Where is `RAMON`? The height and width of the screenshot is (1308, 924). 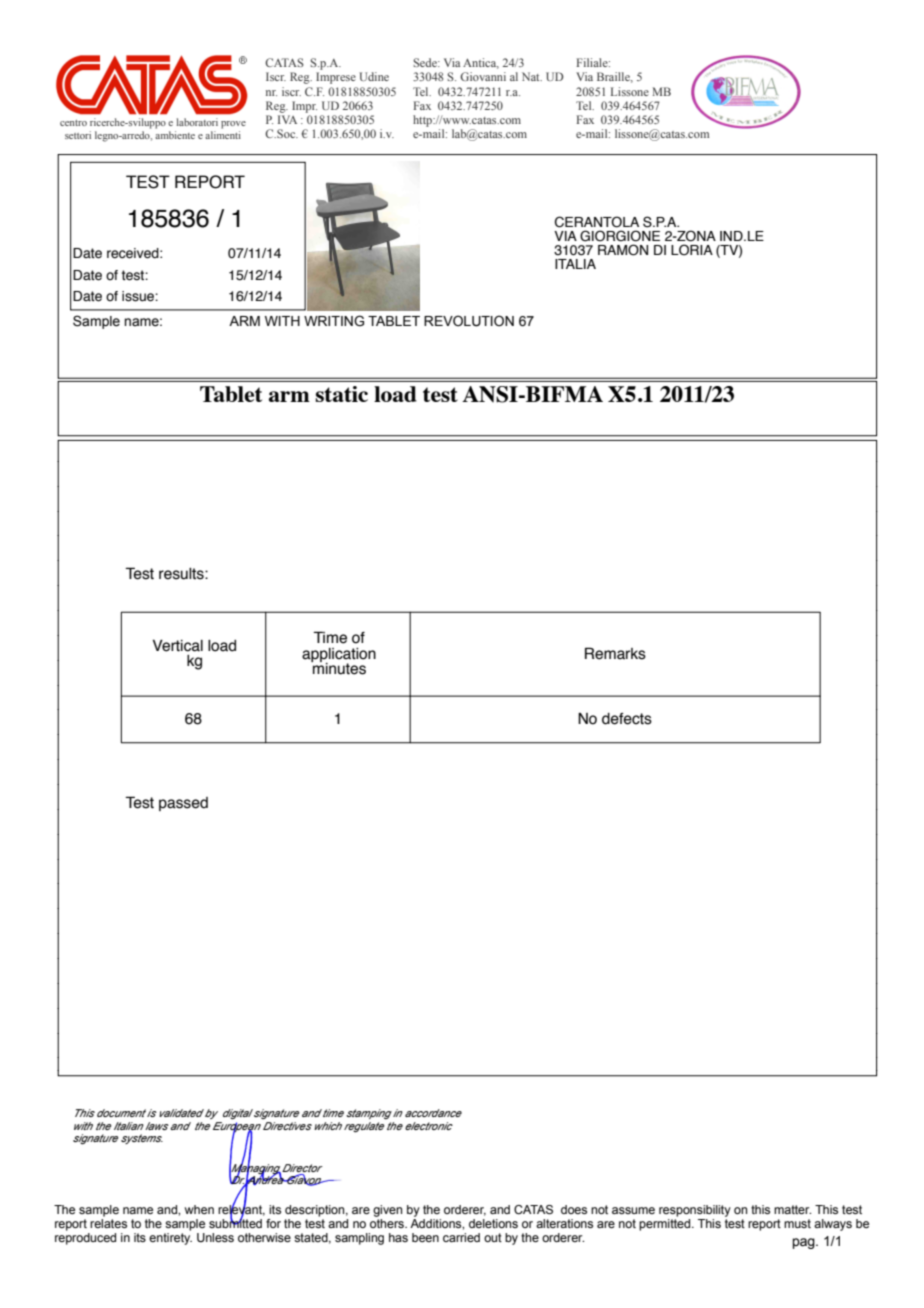
RAMON is located at coordinates (623, 250).
